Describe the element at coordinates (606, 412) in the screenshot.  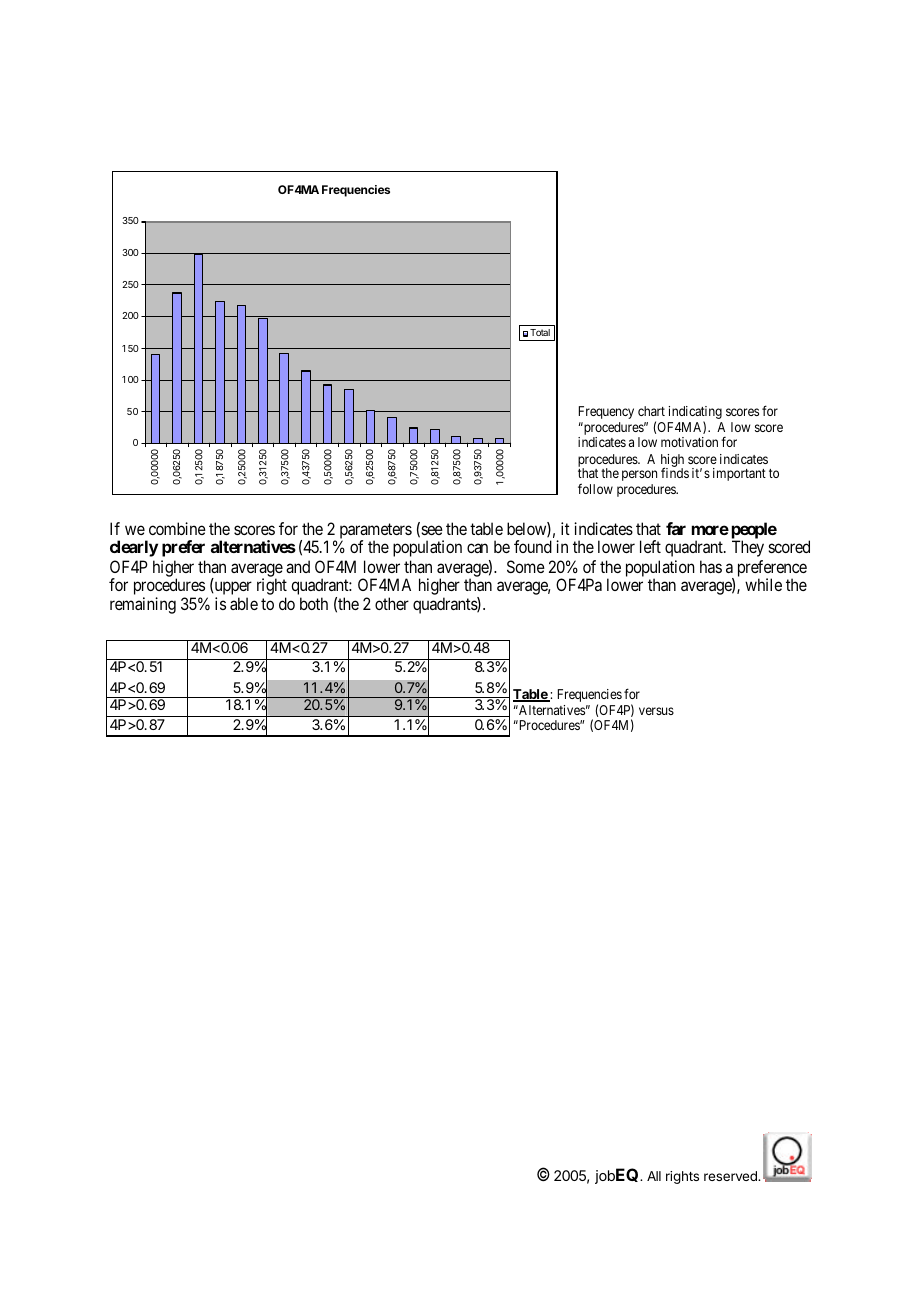
I see `Frequency` at that location.
